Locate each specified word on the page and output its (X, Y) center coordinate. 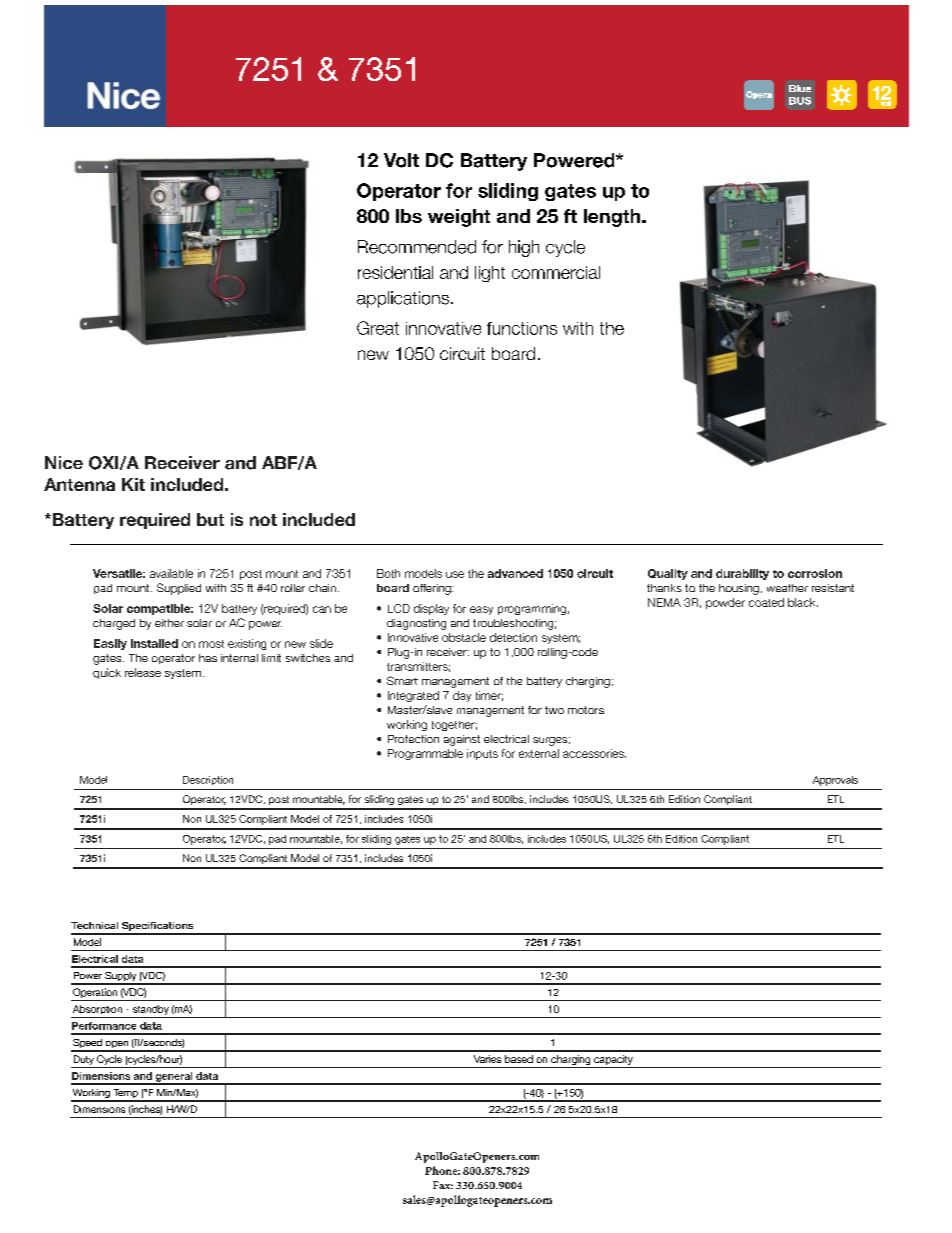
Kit (133, 484)
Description (208, 780)
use (455, 574)
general (174, 1078)
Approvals (835, 781)
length (613, 218)
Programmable (425, 754)
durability (742, 574)
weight (459, 218)
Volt (401, 160)
